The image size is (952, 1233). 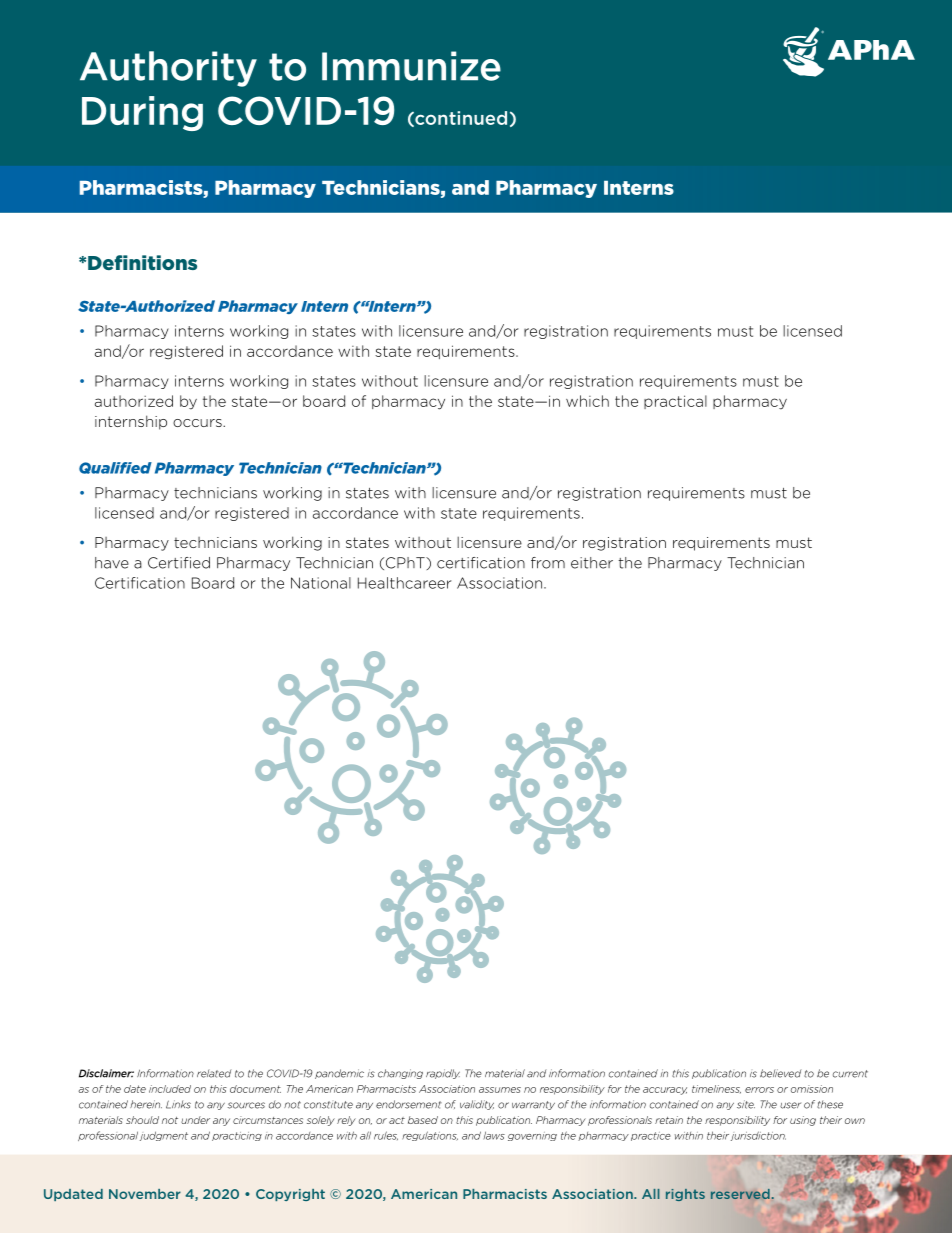 I want to click on which, so click(x=587, y=401).
